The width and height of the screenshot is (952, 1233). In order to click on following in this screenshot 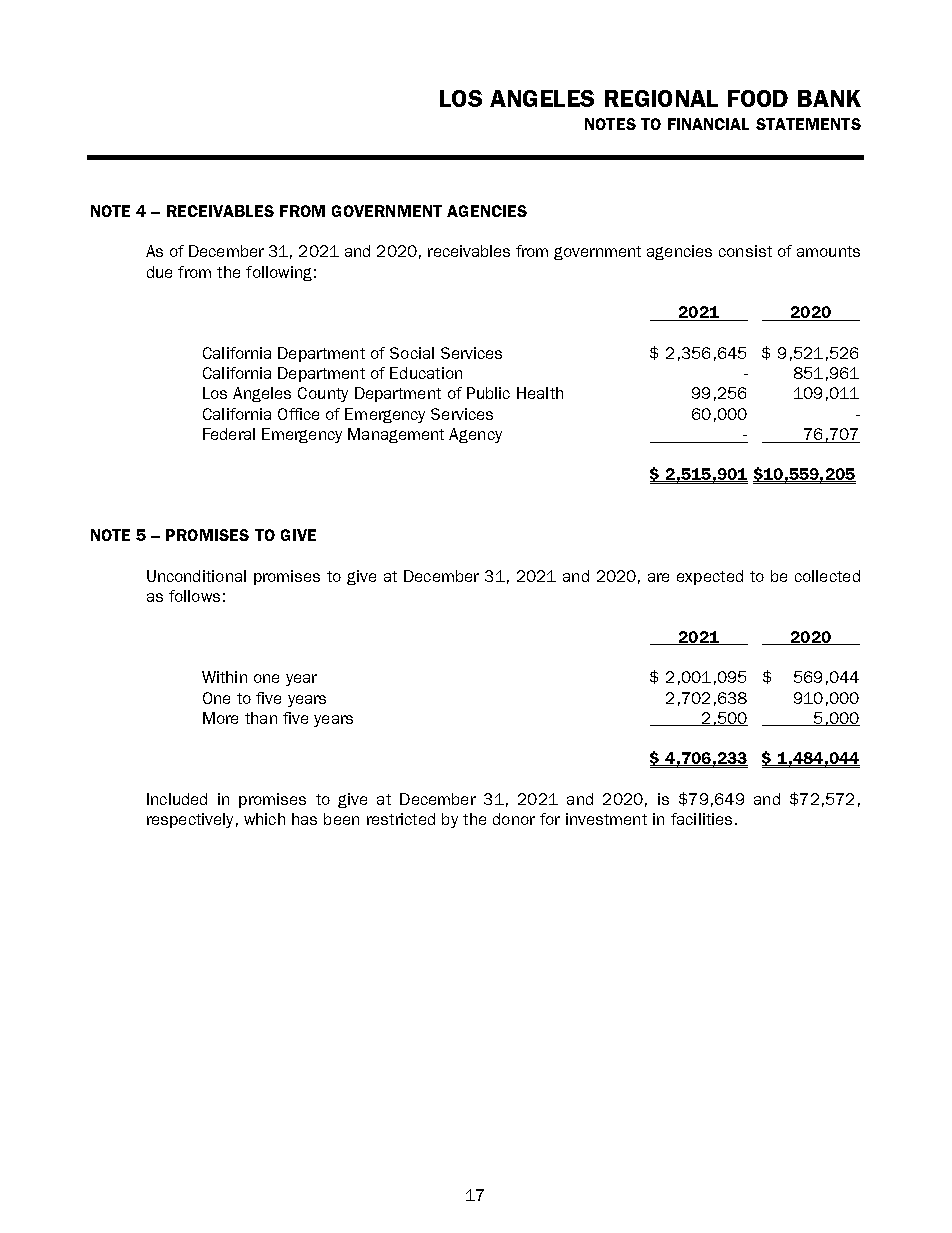, I will do `click(279, 273)`.
